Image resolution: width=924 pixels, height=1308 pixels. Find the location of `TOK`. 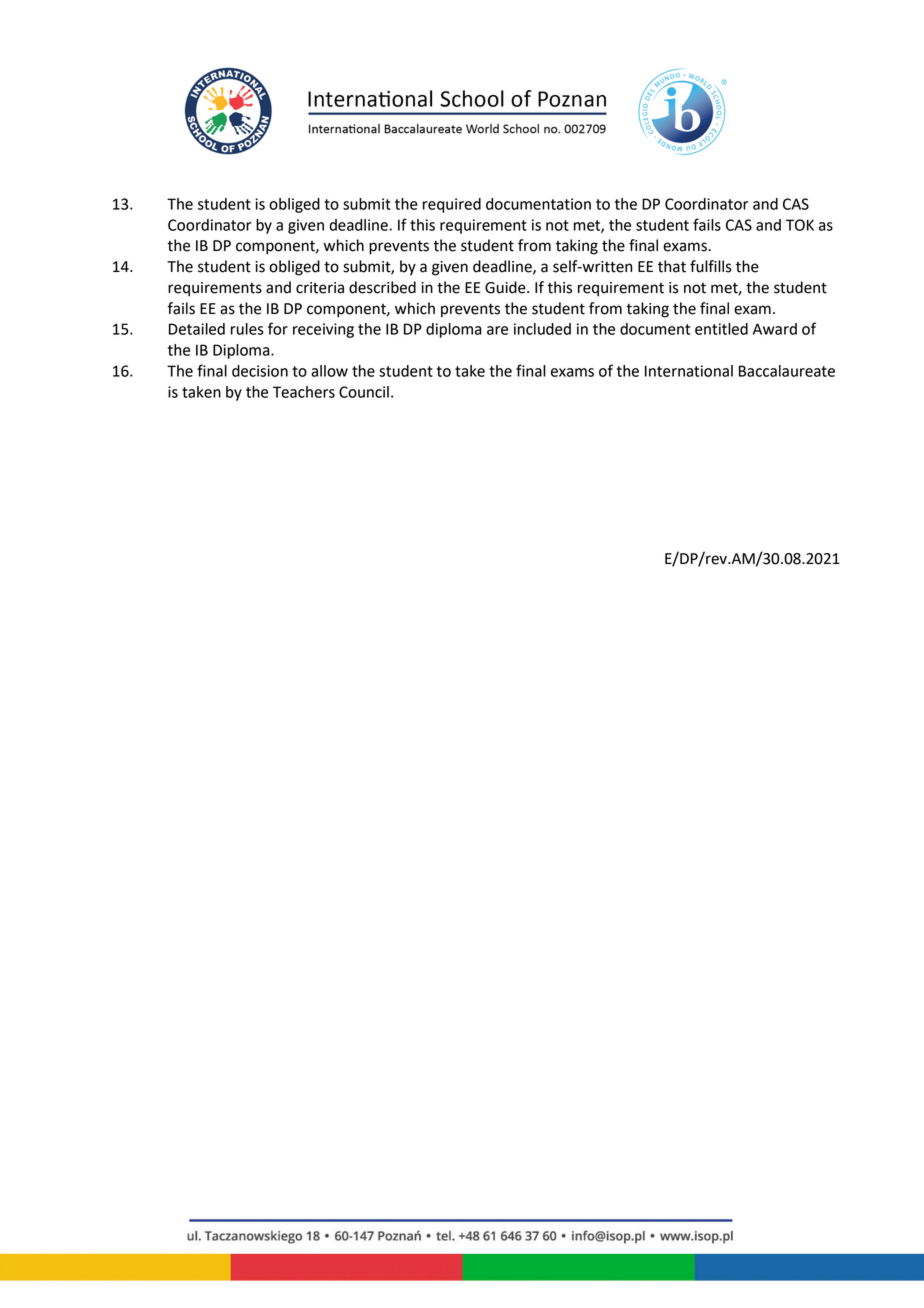

TOK is located at coordinates (800, 225).
